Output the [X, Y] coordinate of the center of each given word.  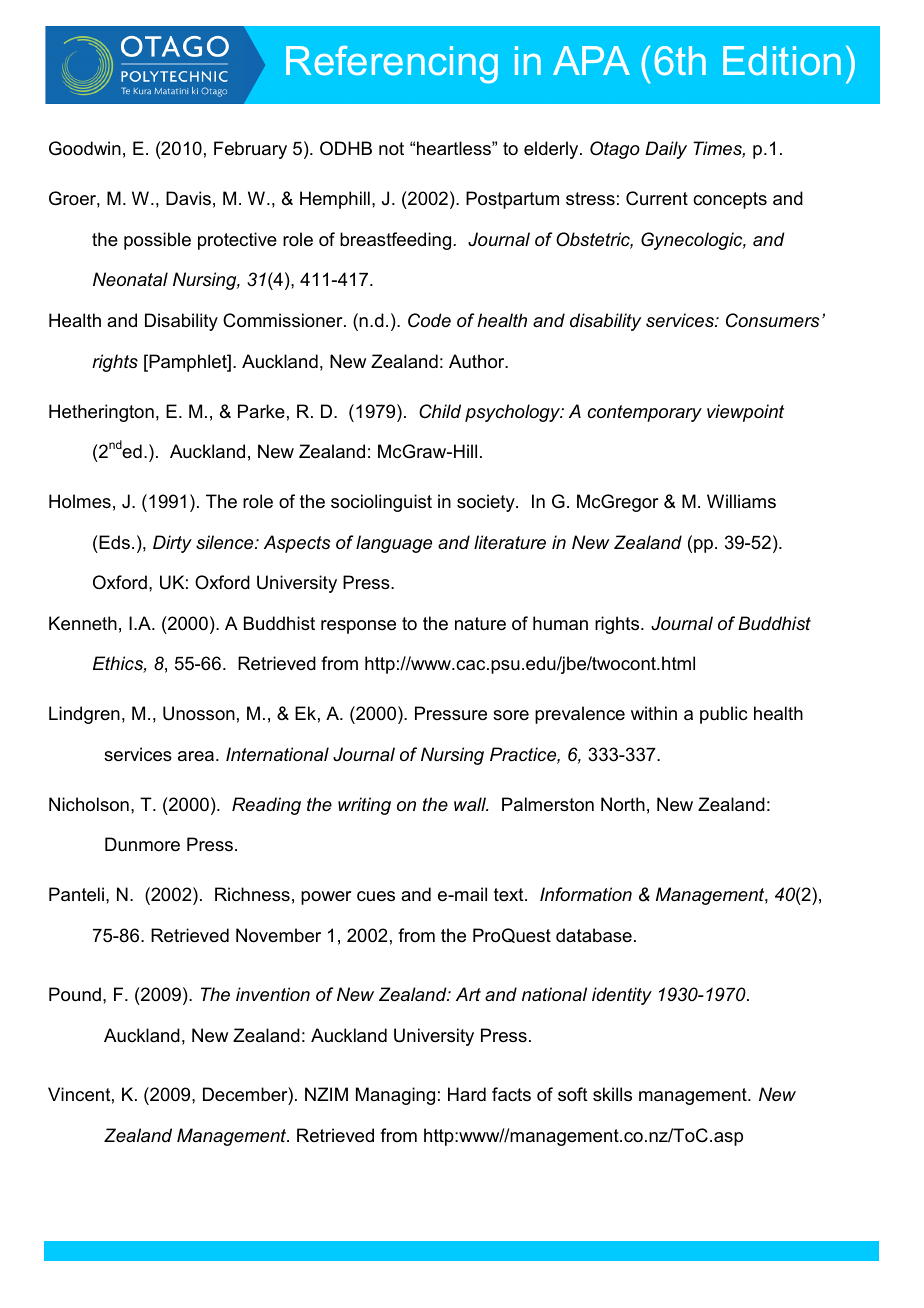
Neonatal [130, 279]
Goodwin [85, 148]
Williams [741, 501]
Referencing [392, 65]
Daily [666, 150]
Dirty [172, 544]
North [623, 804]
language [394, 544]
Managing [395, 1096]
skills [612, 1094]
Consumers [773, 320]
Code [429, 320]
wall [471, 804]
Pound [75, 994]
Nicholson [89, 804]
